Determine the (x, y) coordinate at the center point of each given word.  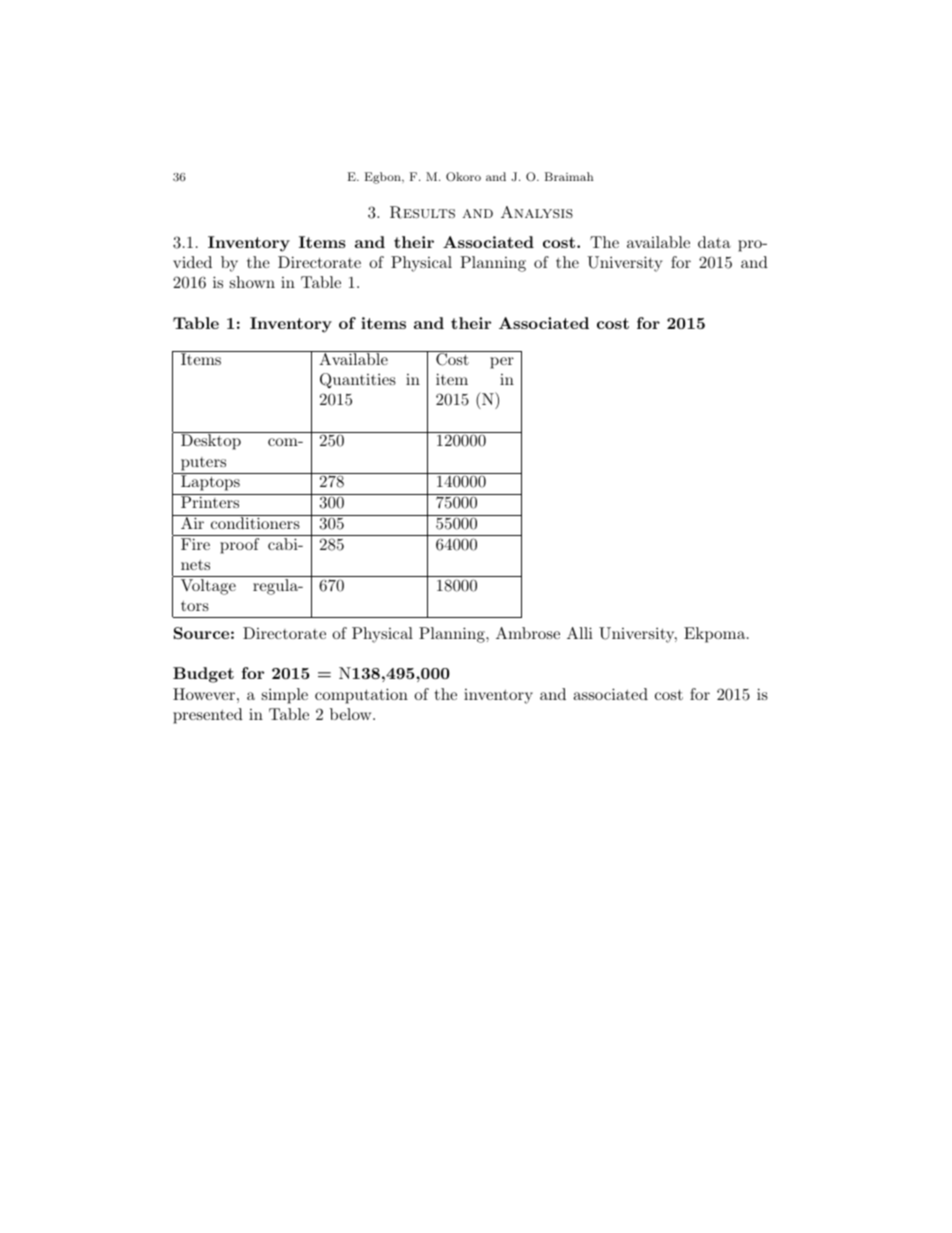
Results (422, 212)
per (502, 363)
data (714, 242)
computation (361, 696)
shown (252, 282)
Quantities (358, 381)
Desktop (211, 442)
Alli (580, 633)
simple (285, 696)
